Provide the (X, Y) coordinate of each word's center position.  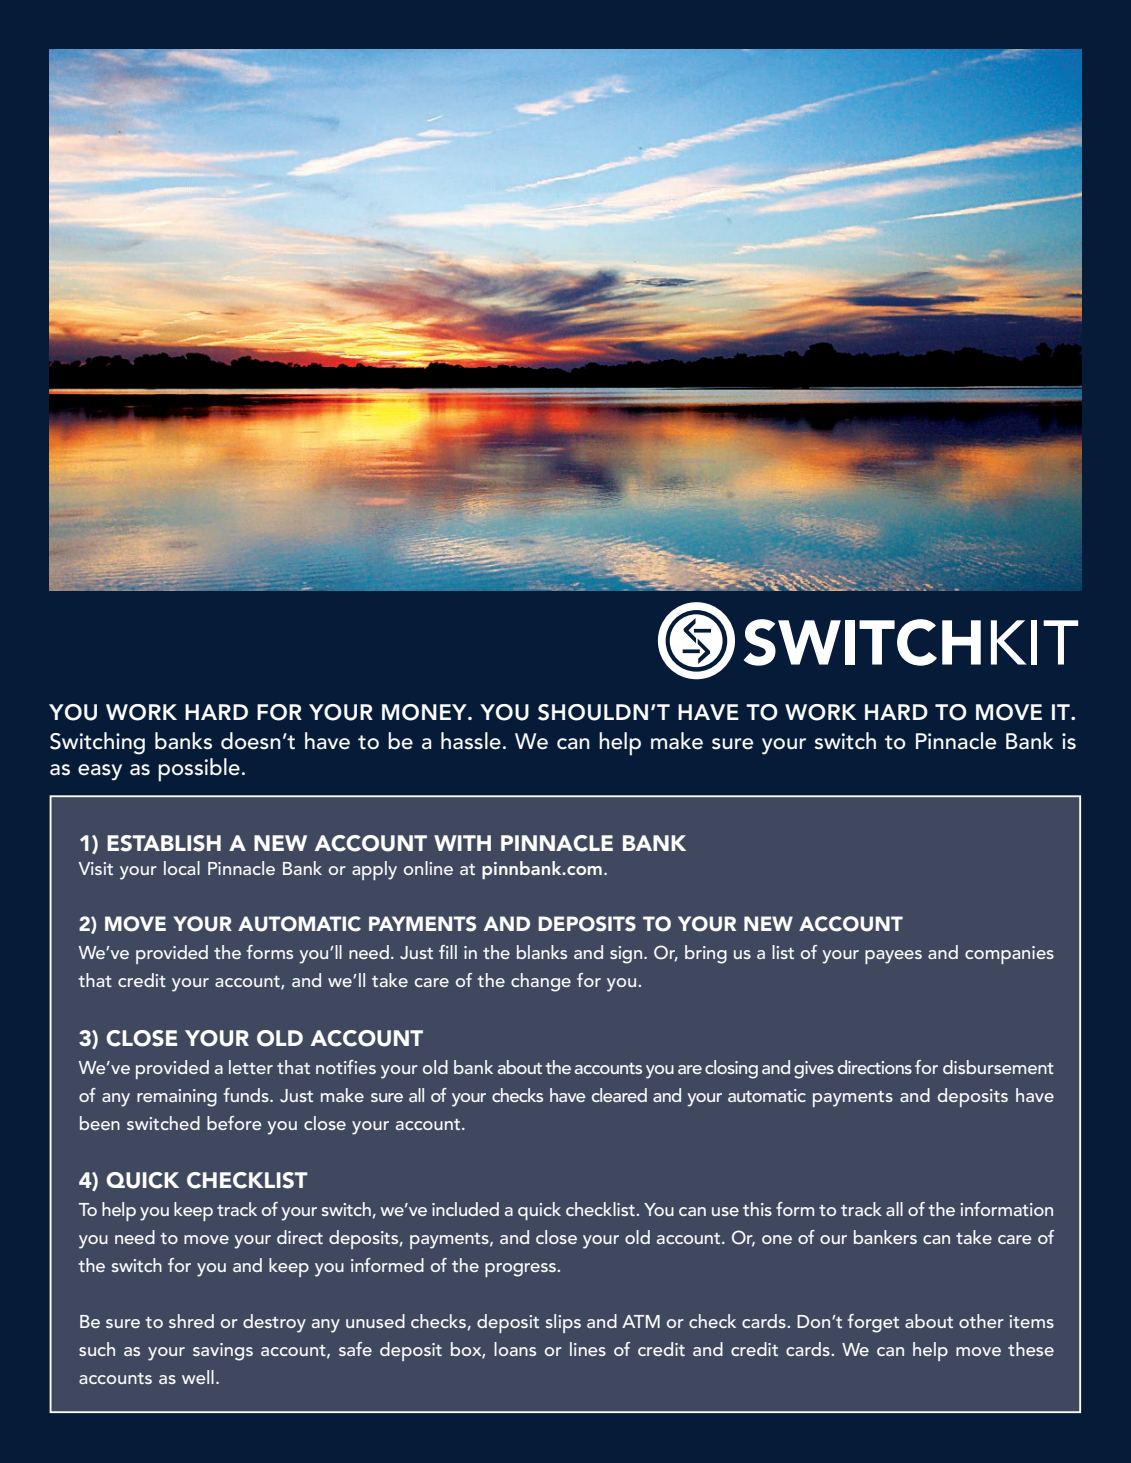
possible (199, 770)
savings (223, 1352)
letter (251, 1067)
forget (873, 1323)
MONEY (425, 712)
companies (1009, 955)
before (234, 1123)
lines (588, 1349)
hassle (471, 741)
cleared (619, 1095)
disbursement (998, 1067)
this (757, 1209)
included (465, 1209)
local (182, 868)
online (428, 868)
